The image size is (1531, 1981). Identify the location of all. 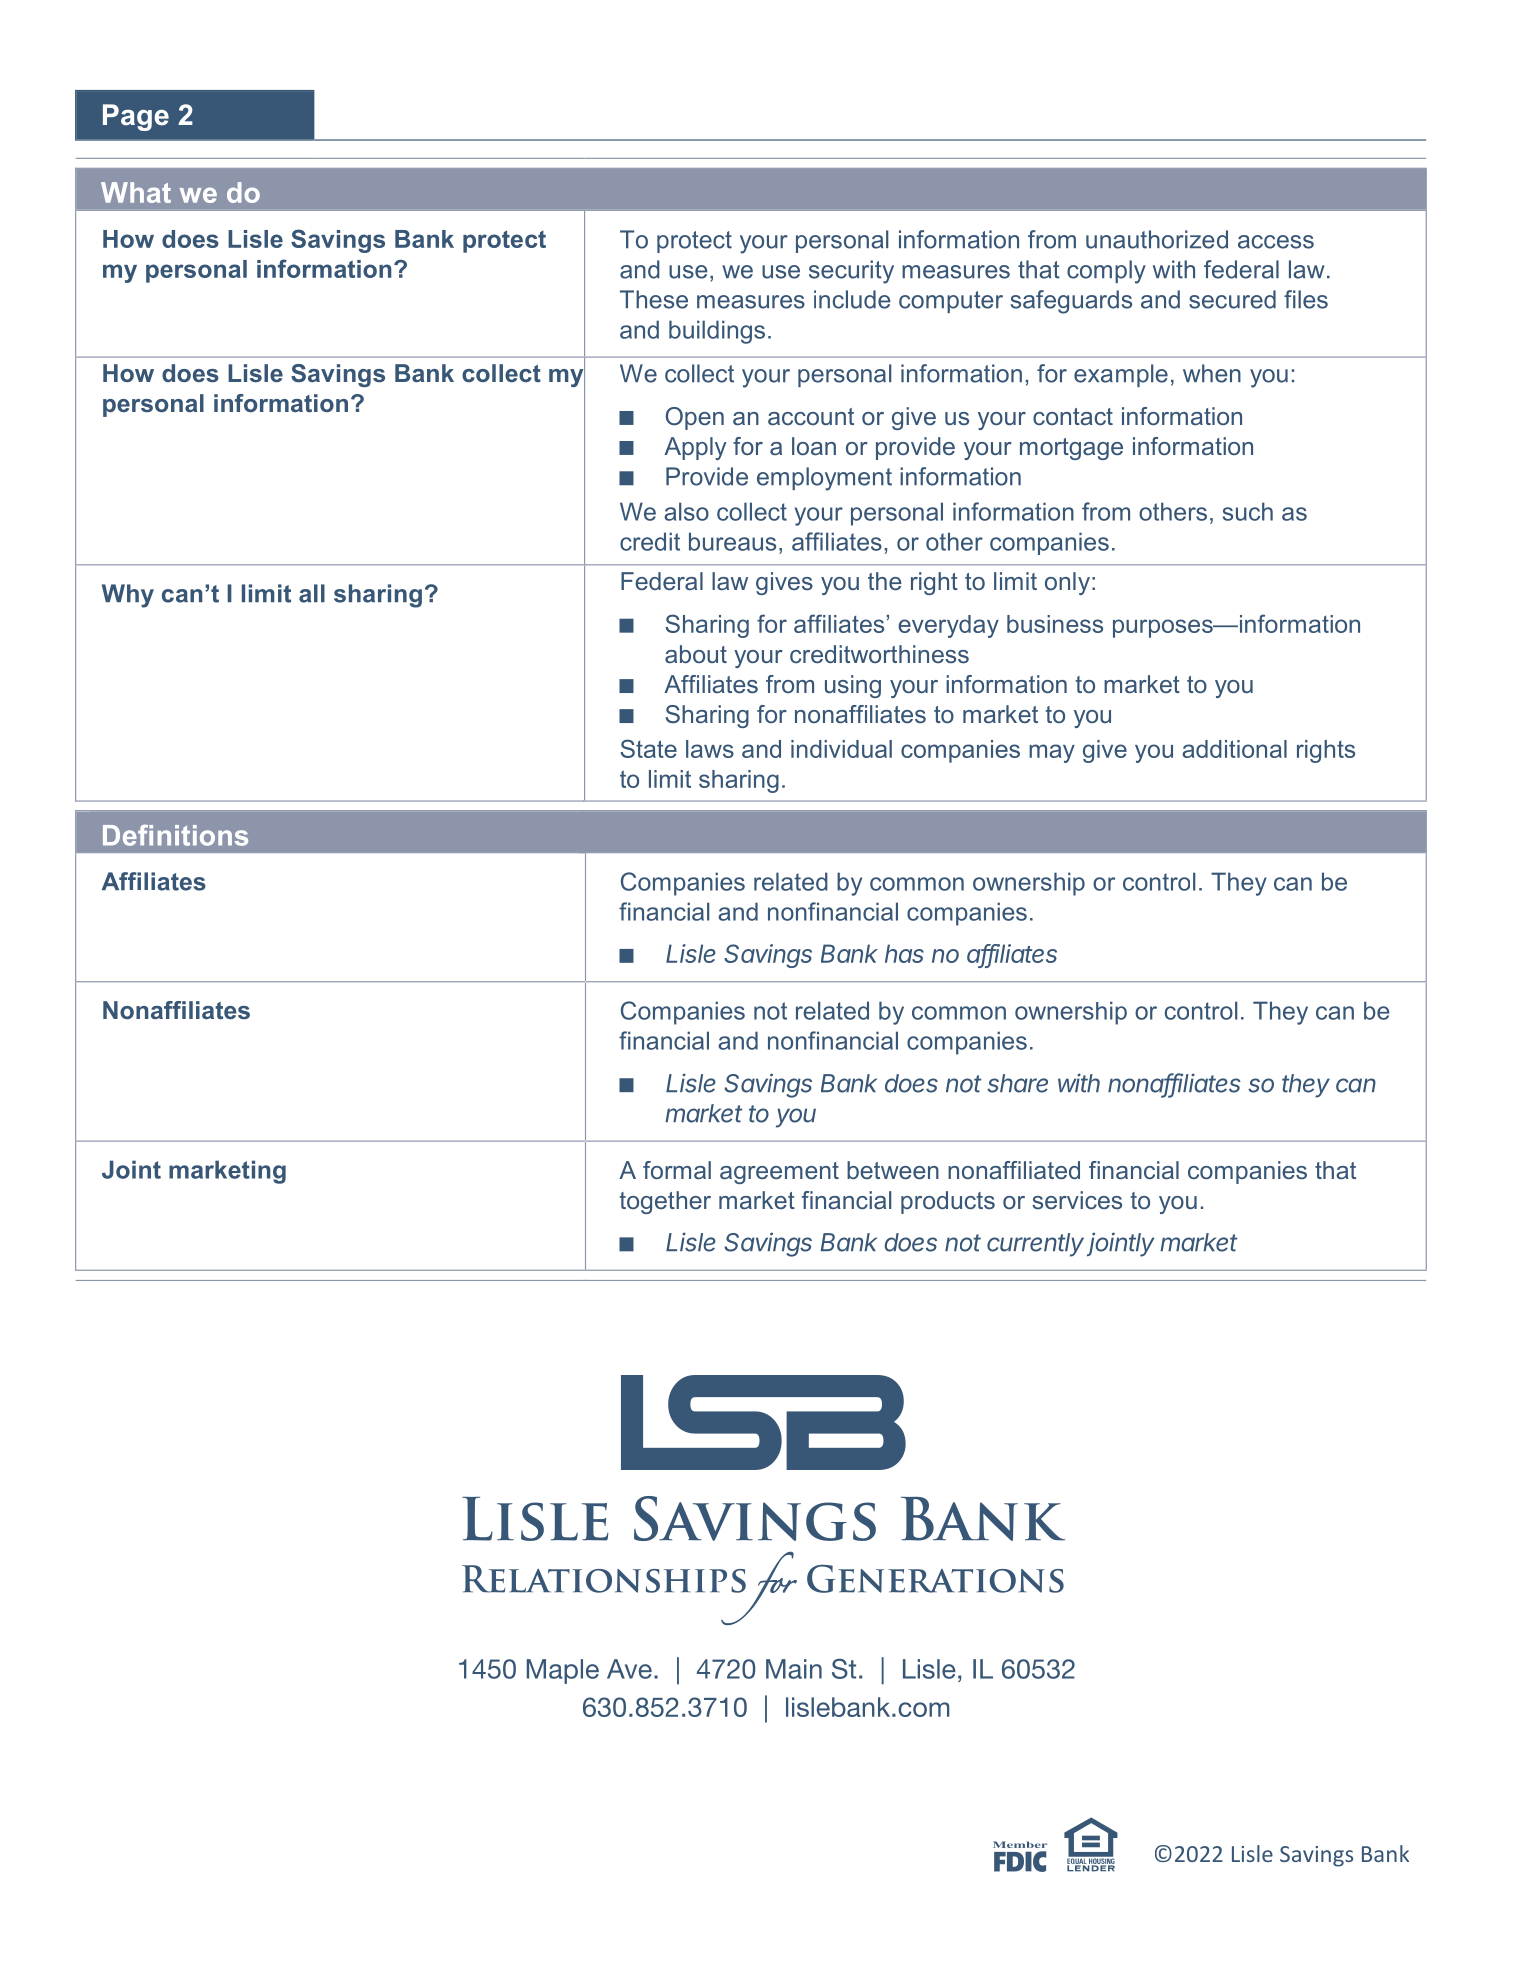
(312, 593).
